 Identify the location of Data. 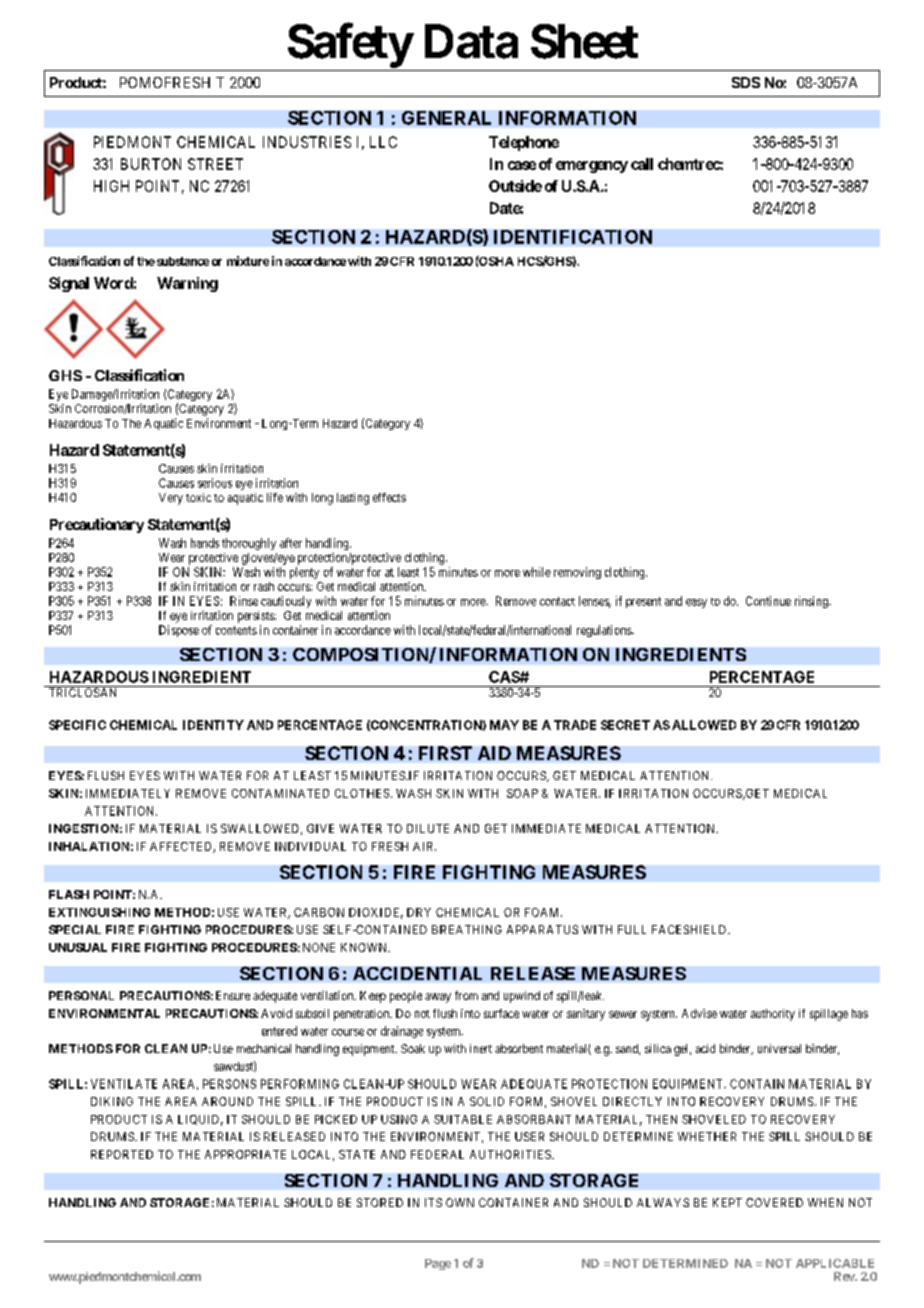
(471, 41).
